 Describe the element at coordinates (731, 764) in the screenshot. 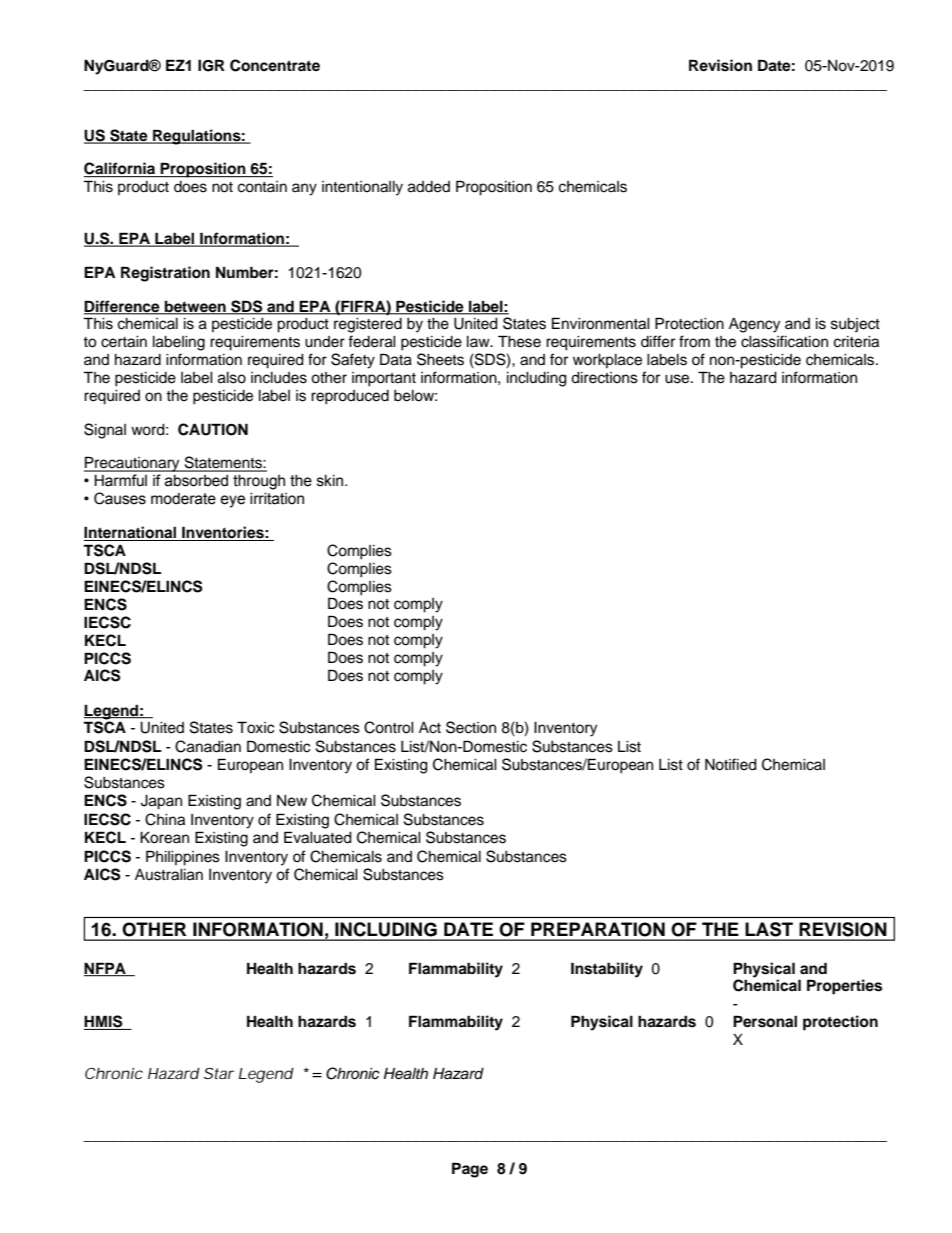

I see `Notified` at that location.
